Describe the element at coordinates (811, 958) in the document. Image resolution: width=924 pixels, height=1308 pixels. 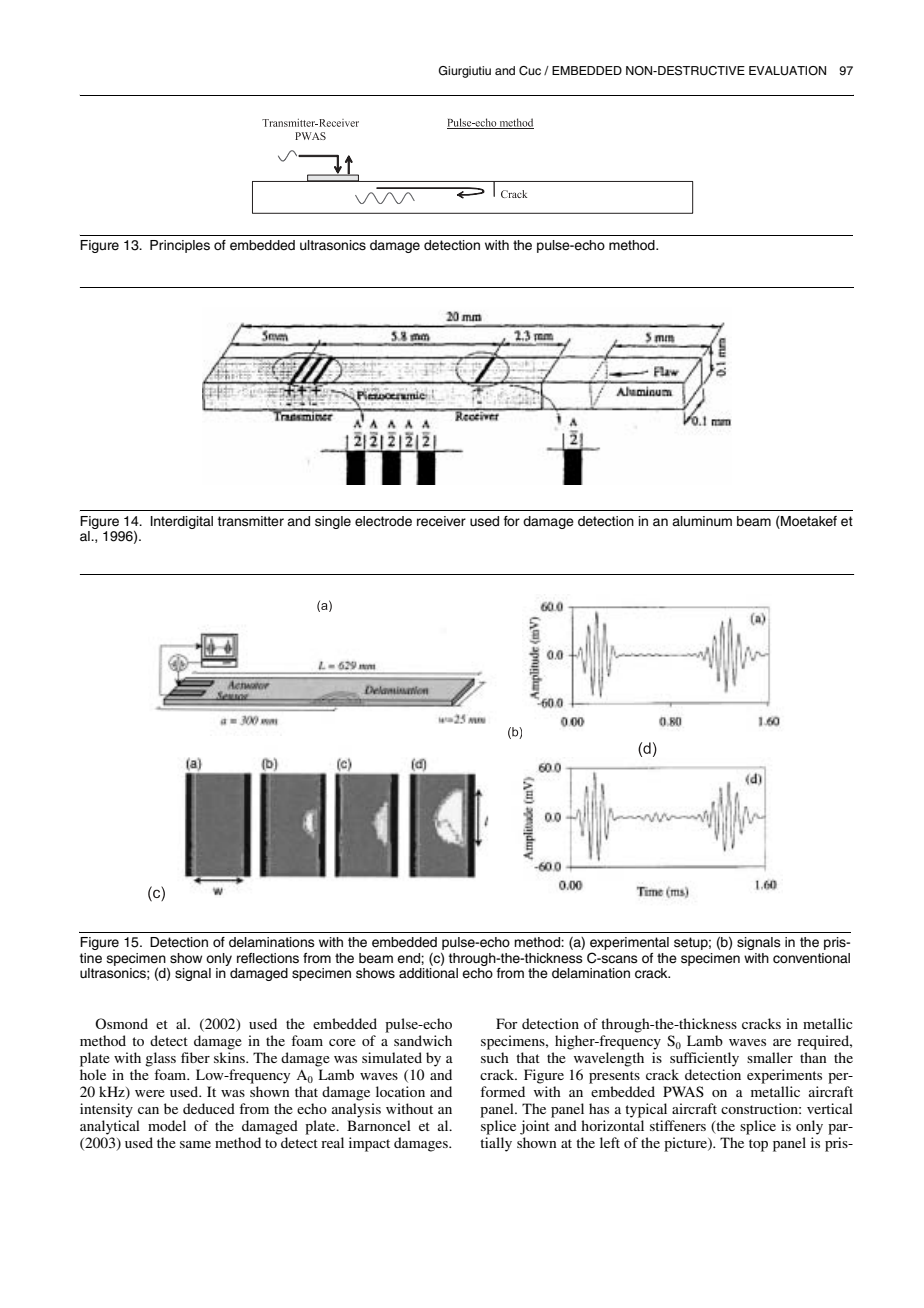
I see `conventional` at that location.
